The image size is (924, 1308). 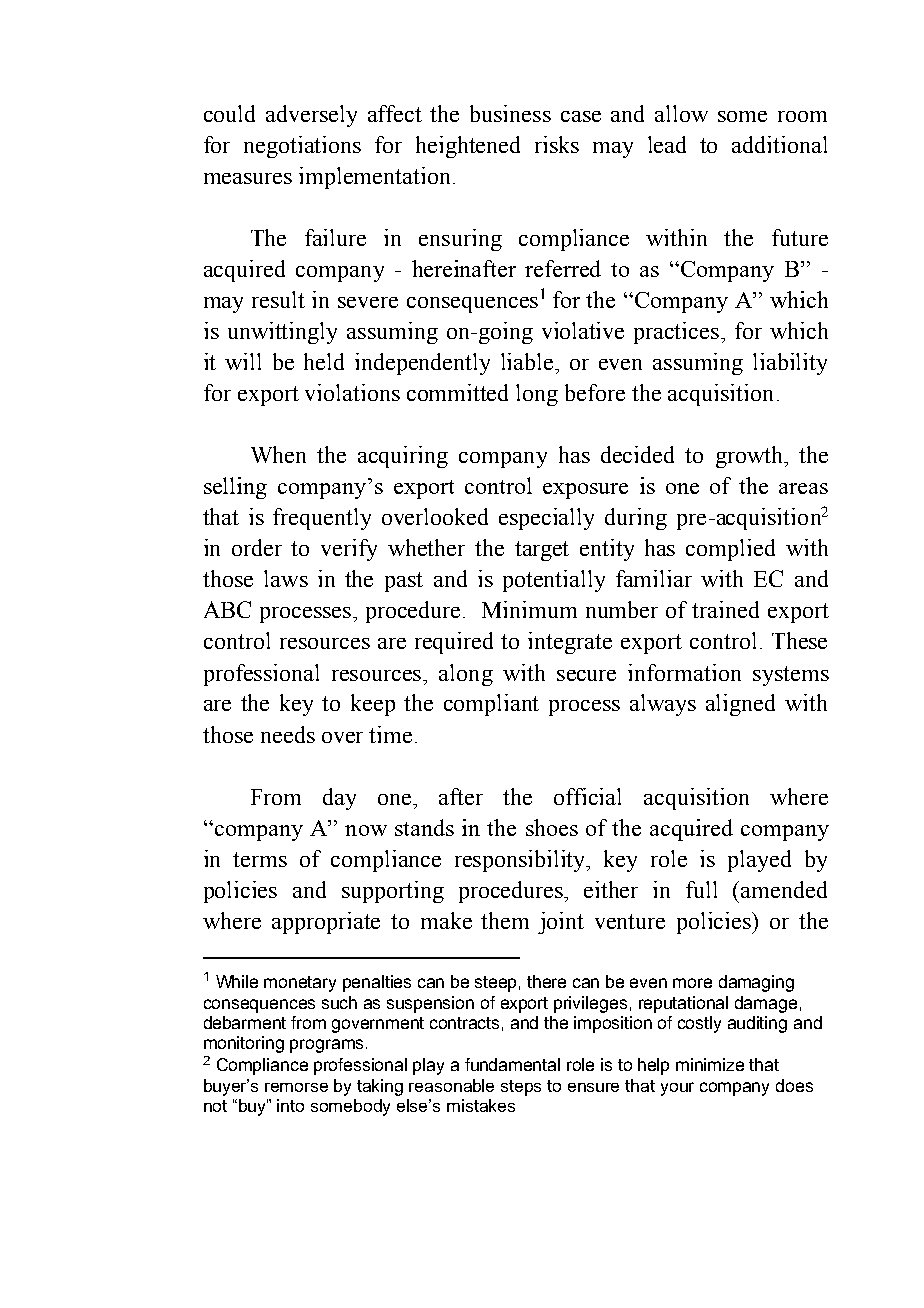 I want to click on laws, so click(x=286, y=578).
